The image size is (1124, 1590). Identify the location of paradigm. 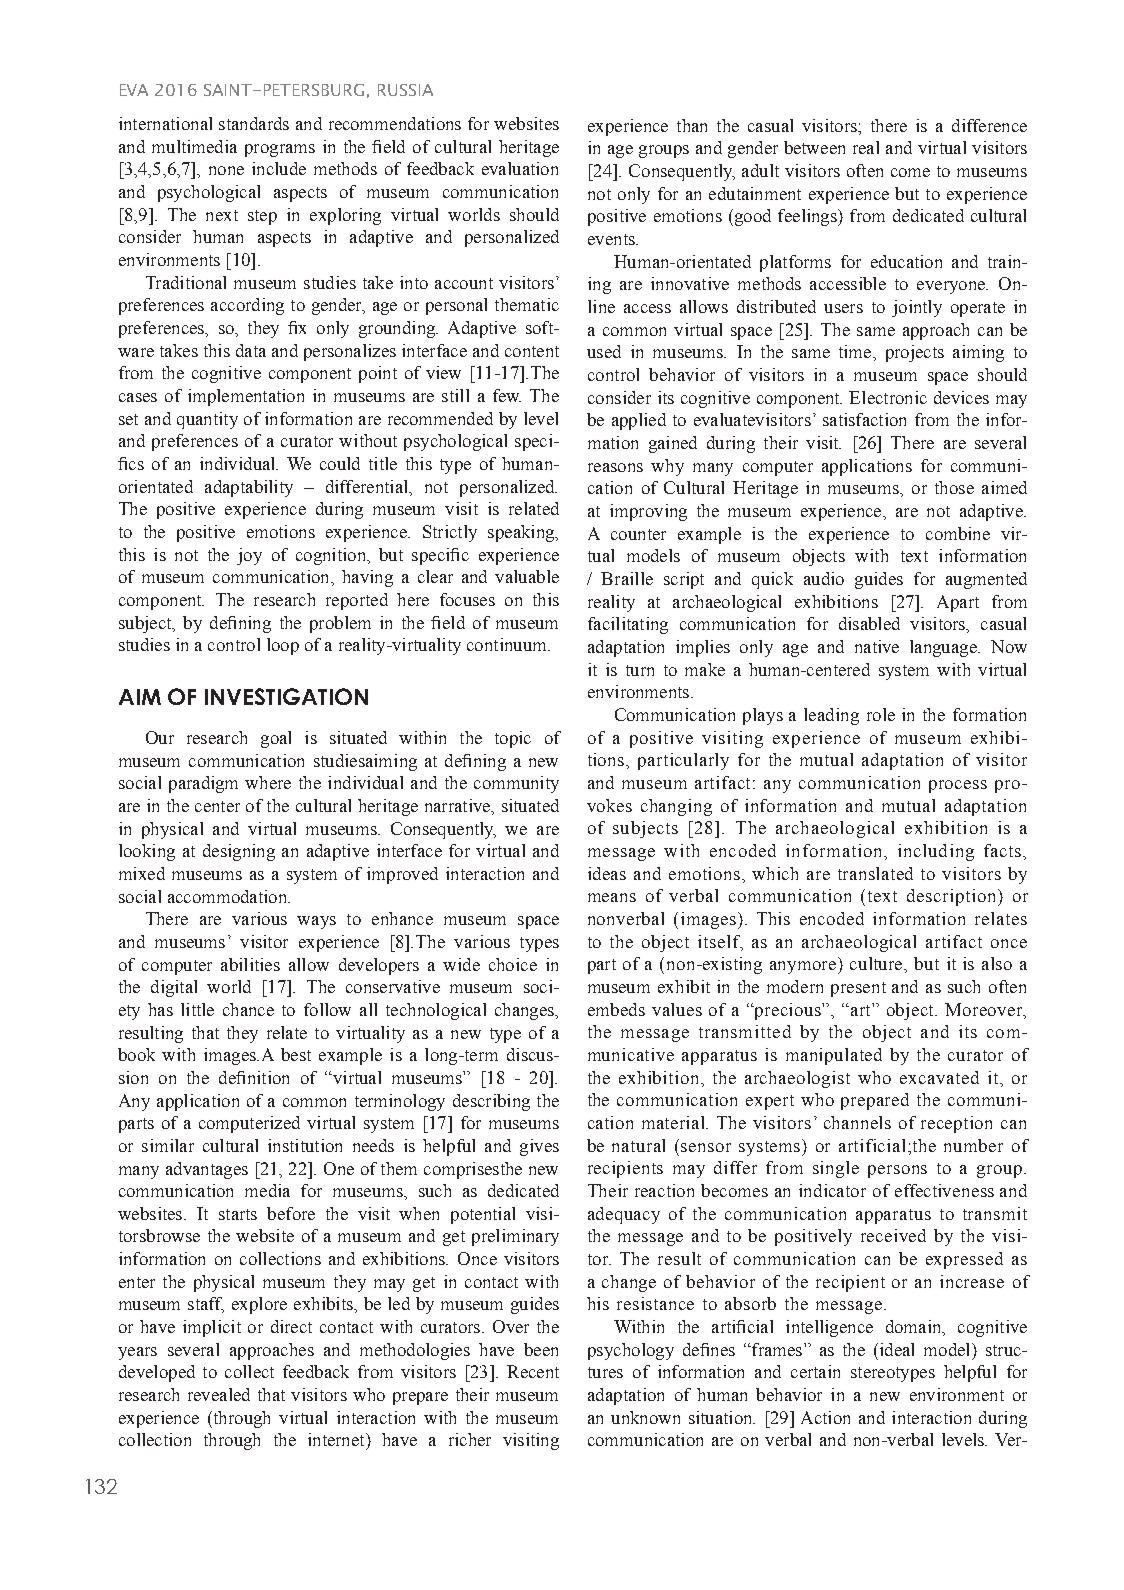
(203, 784).
